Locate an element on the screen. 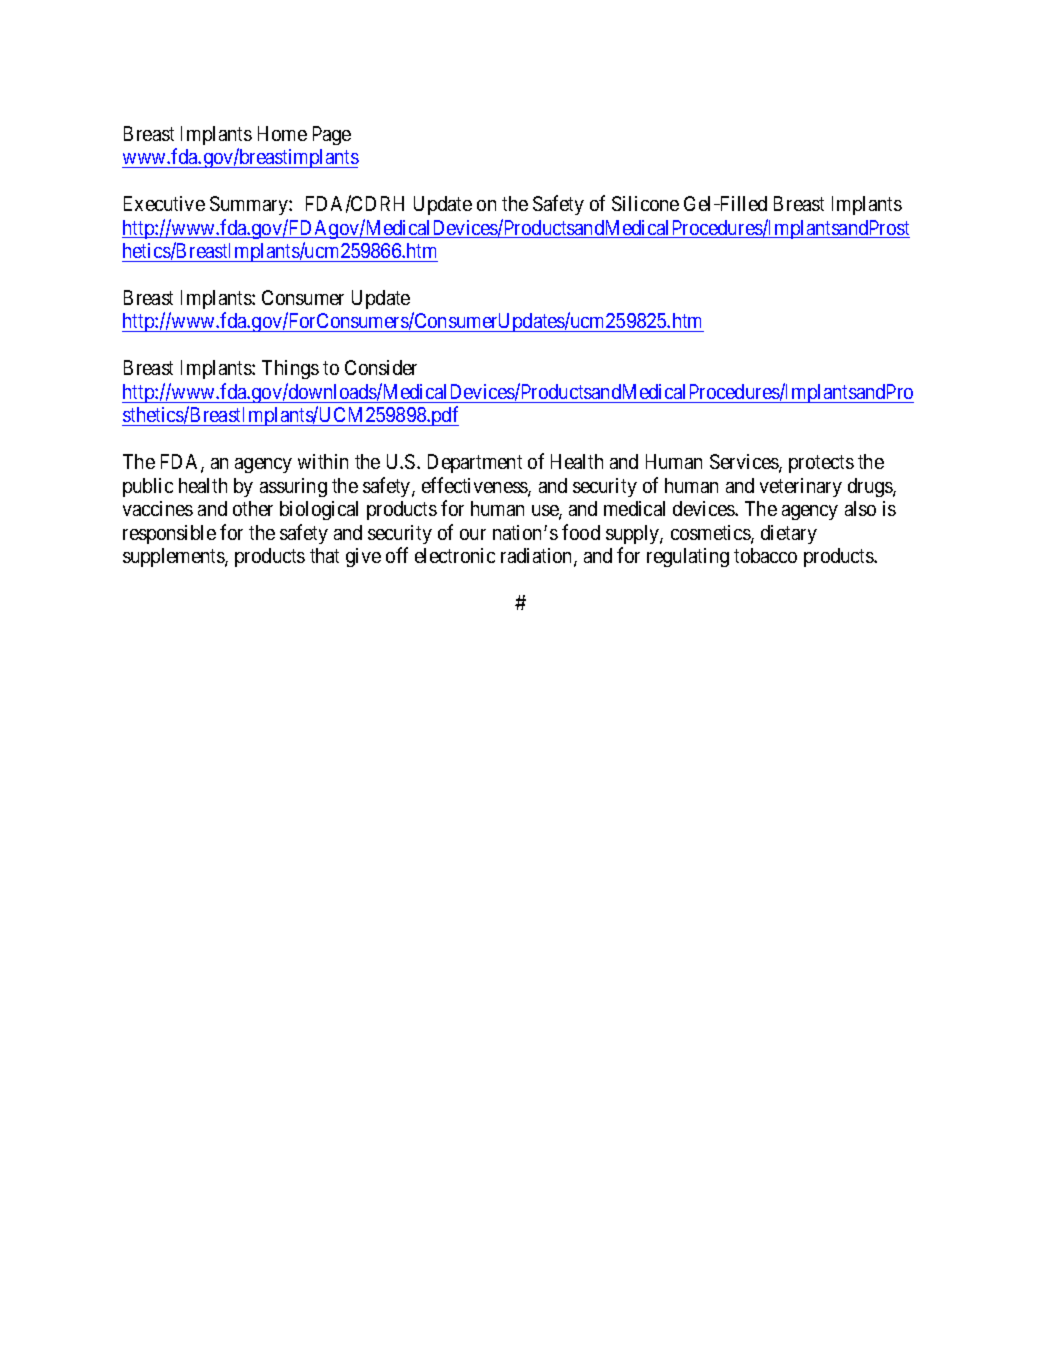 This screenshot has width=1041, height=1347. Consider is located at coordinates (381, 367).
